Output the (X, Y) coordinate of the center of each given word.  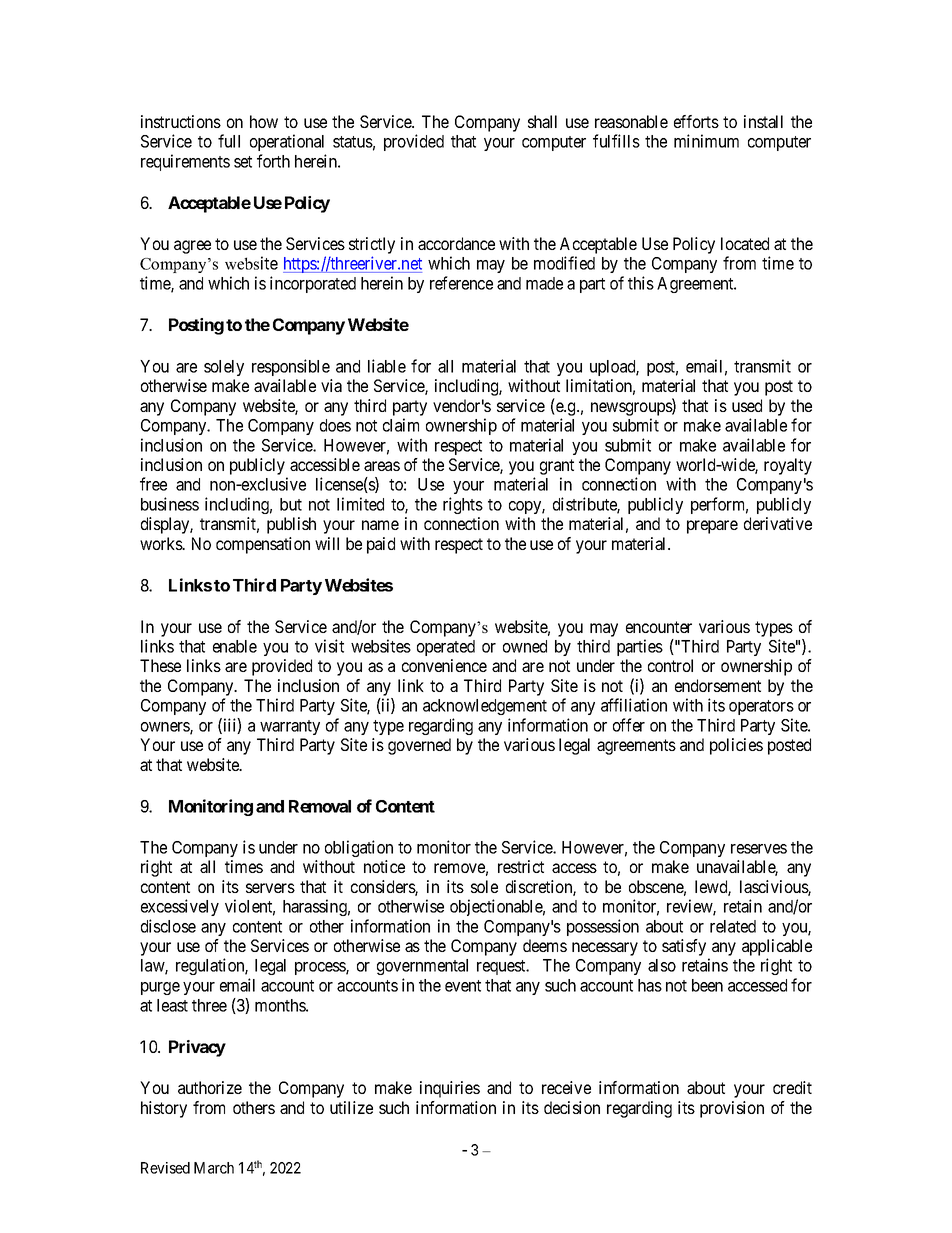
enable (235, 646)
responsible (291, 367)
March (214, 1168)
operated (446, 648)
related (733, 926)
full (229, 141)
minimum (706, 141)
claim (401, 425)
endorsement (718, 685)
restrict (521, 866)
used (747, 405)
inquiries (450, 1089)
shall (542, 121)
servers (270, 888)
